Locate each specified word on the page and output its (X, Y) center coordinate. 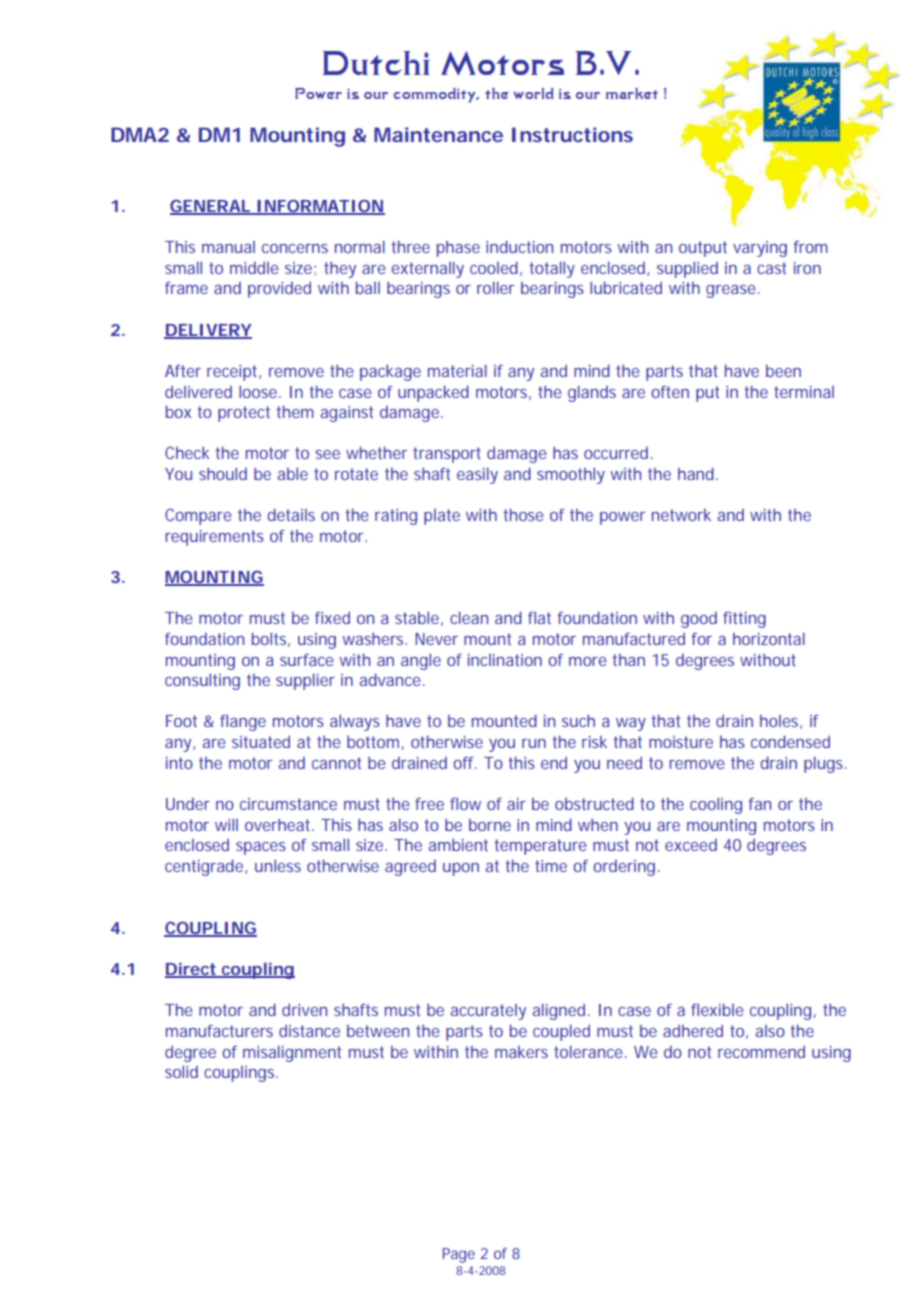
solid (181, 1072)
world (533, 93)
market (632, 93)
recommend (761, 1052)
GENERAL (210, 206)
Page (459, 1255)
